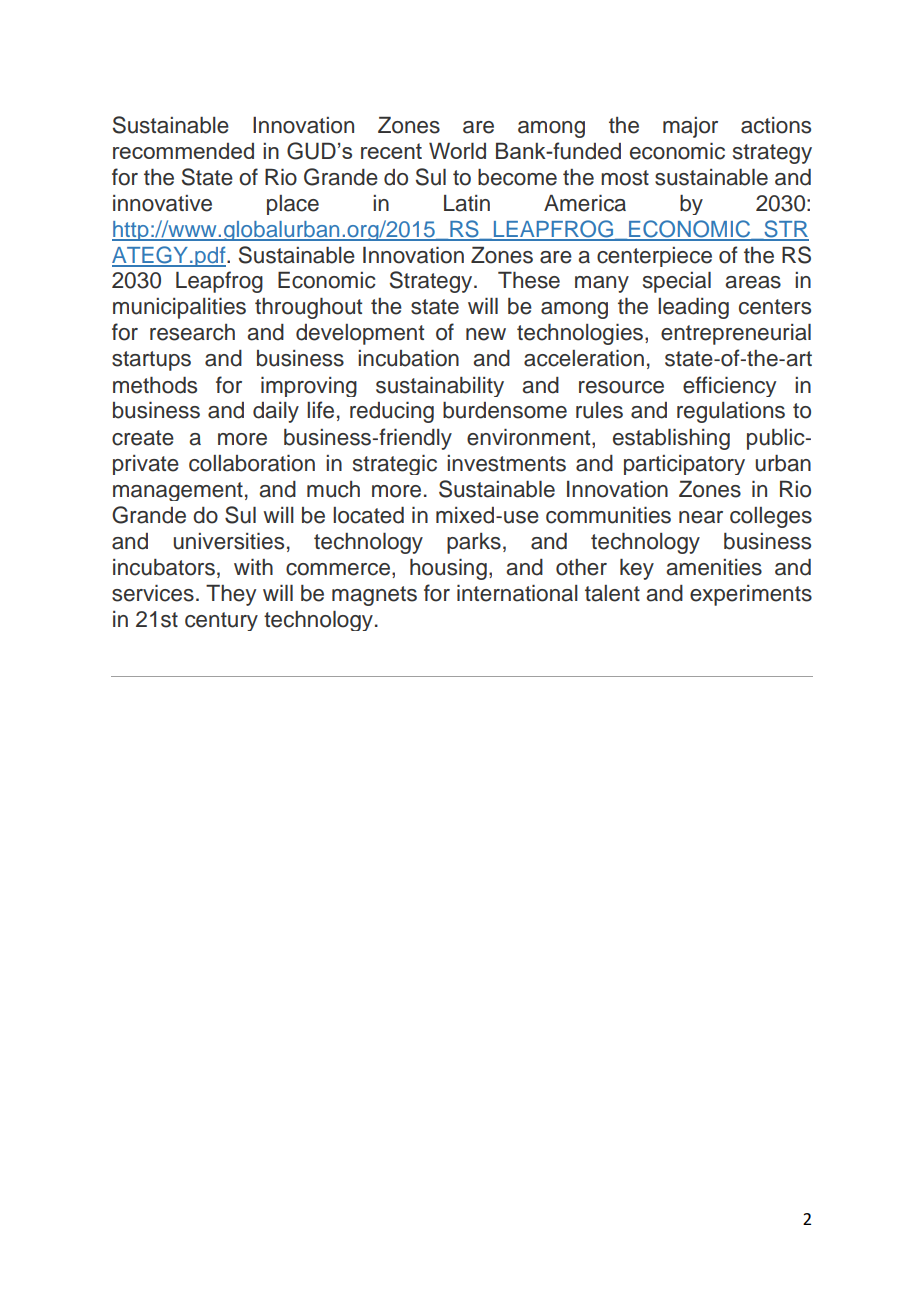 This page has height=1308, width=924. What do you see at coordinates (252, 463) in the page?
I see `collaboration` at bounding box center [252, 463].
